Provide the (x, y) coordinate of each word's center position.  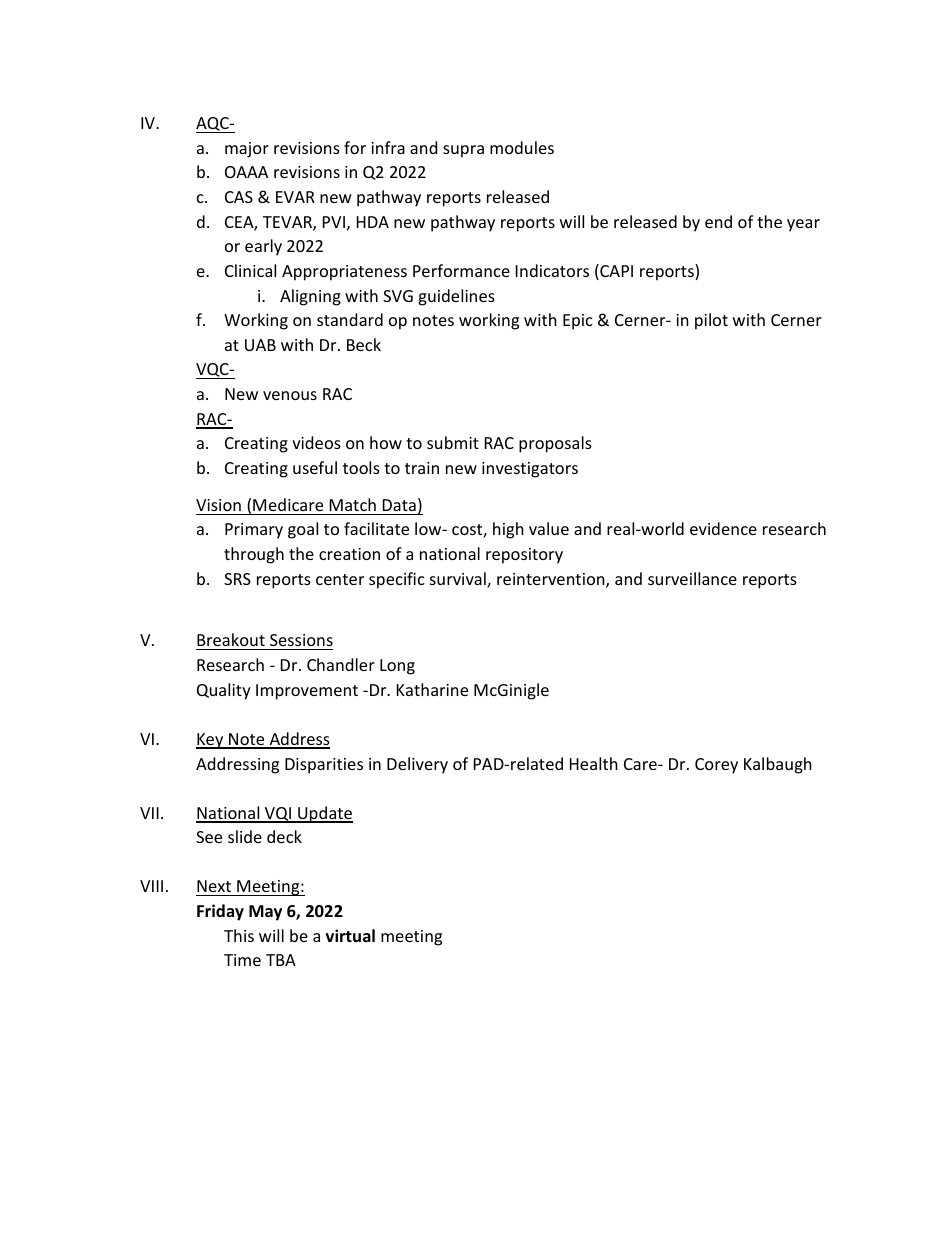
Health (594, 763)
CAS (239, 197)
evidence (723, 528)
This (239, 935)
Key (211, 741)
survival (459, 580)
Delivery (417, 765)
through (254, 555)
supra (463, 151)
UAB (260, 345)
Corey (716, 766)
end (718, 221)
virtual (350, 935)
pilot (711, 321)
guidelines (456, 297)
